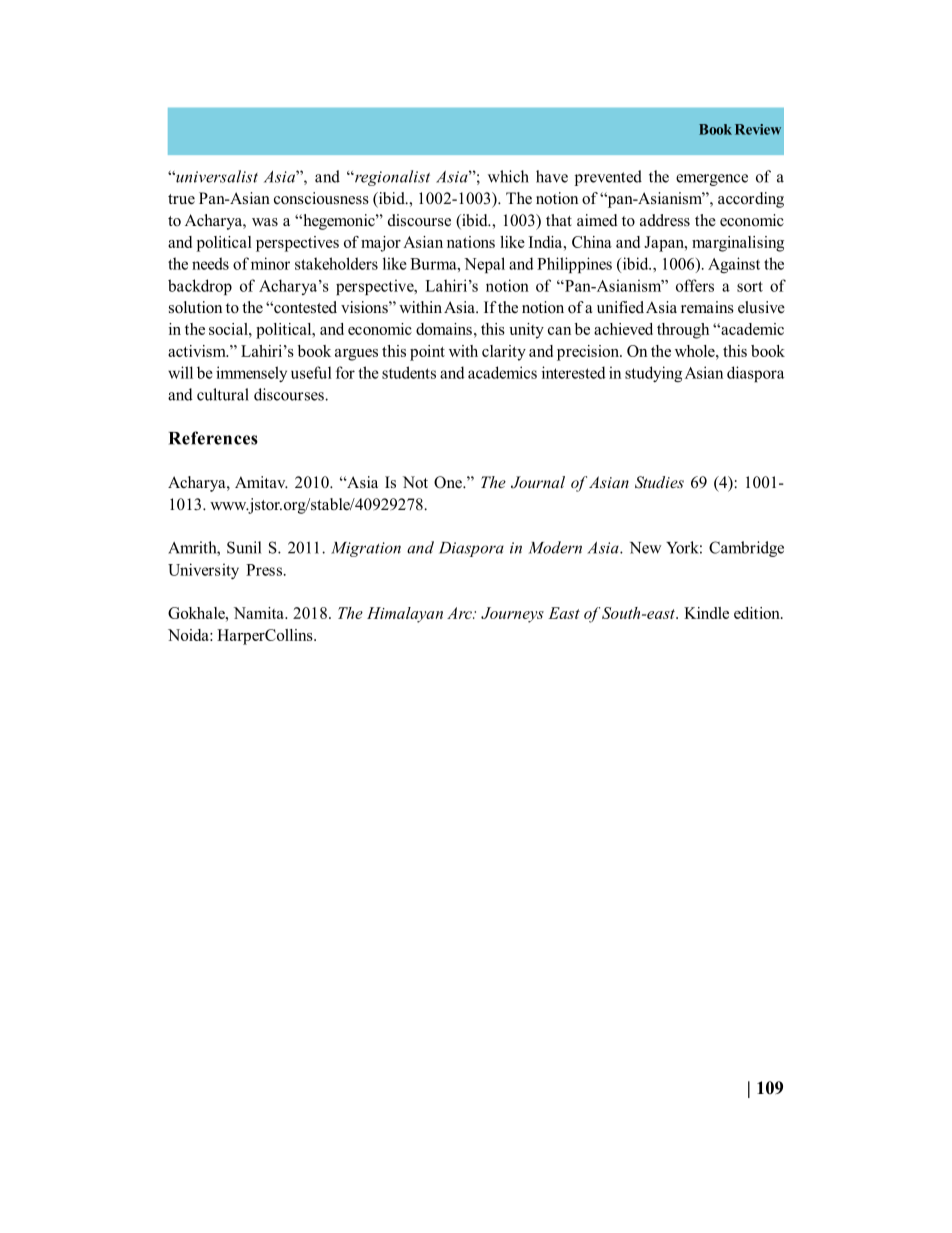 The width and height of the image is (952, 1233). I want to click on immensely, so click(251, 374).
